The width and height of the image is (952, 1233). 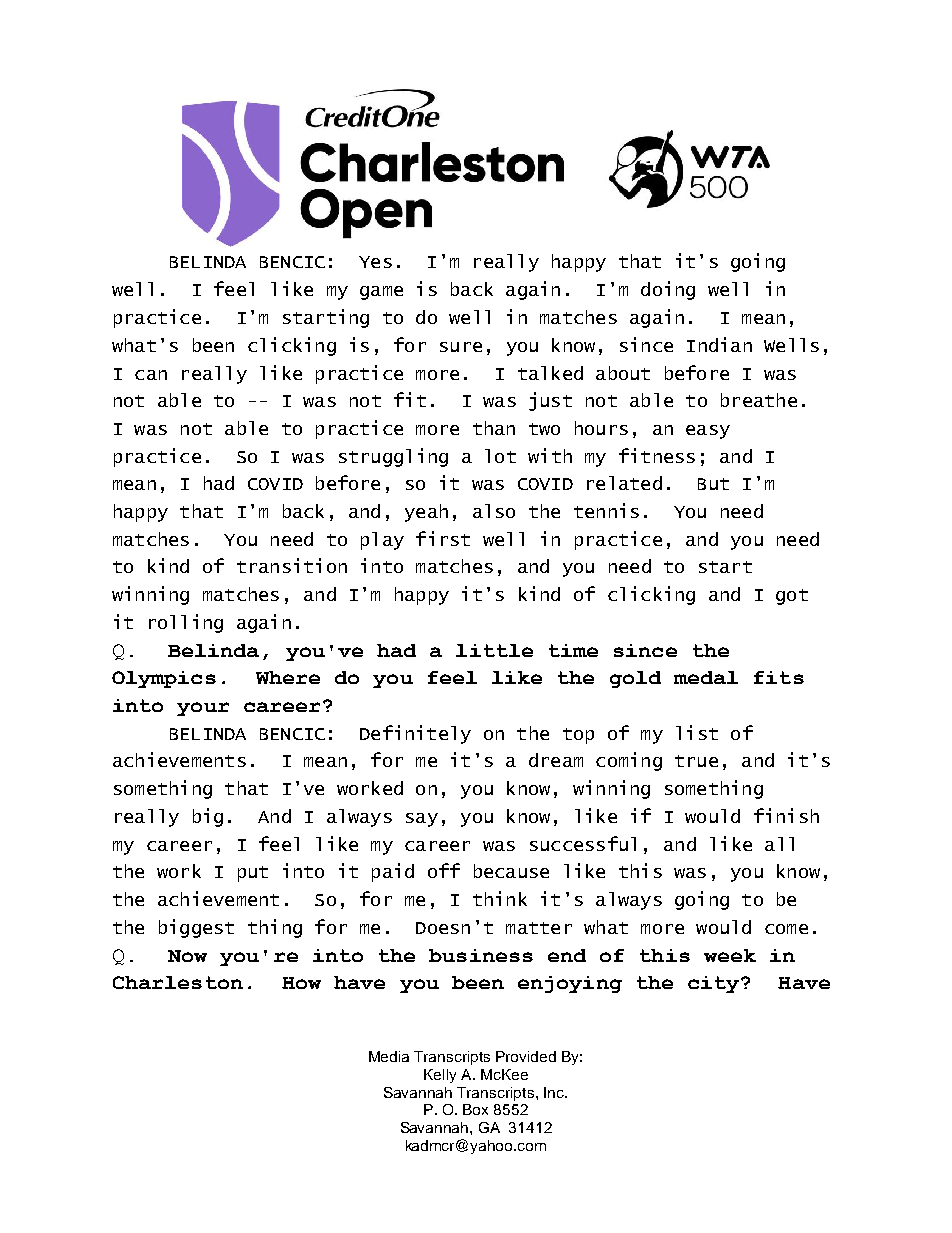 What do you see at coordinates (381, 293) in the image?
I see `game` at bounding box center [381, 293].
